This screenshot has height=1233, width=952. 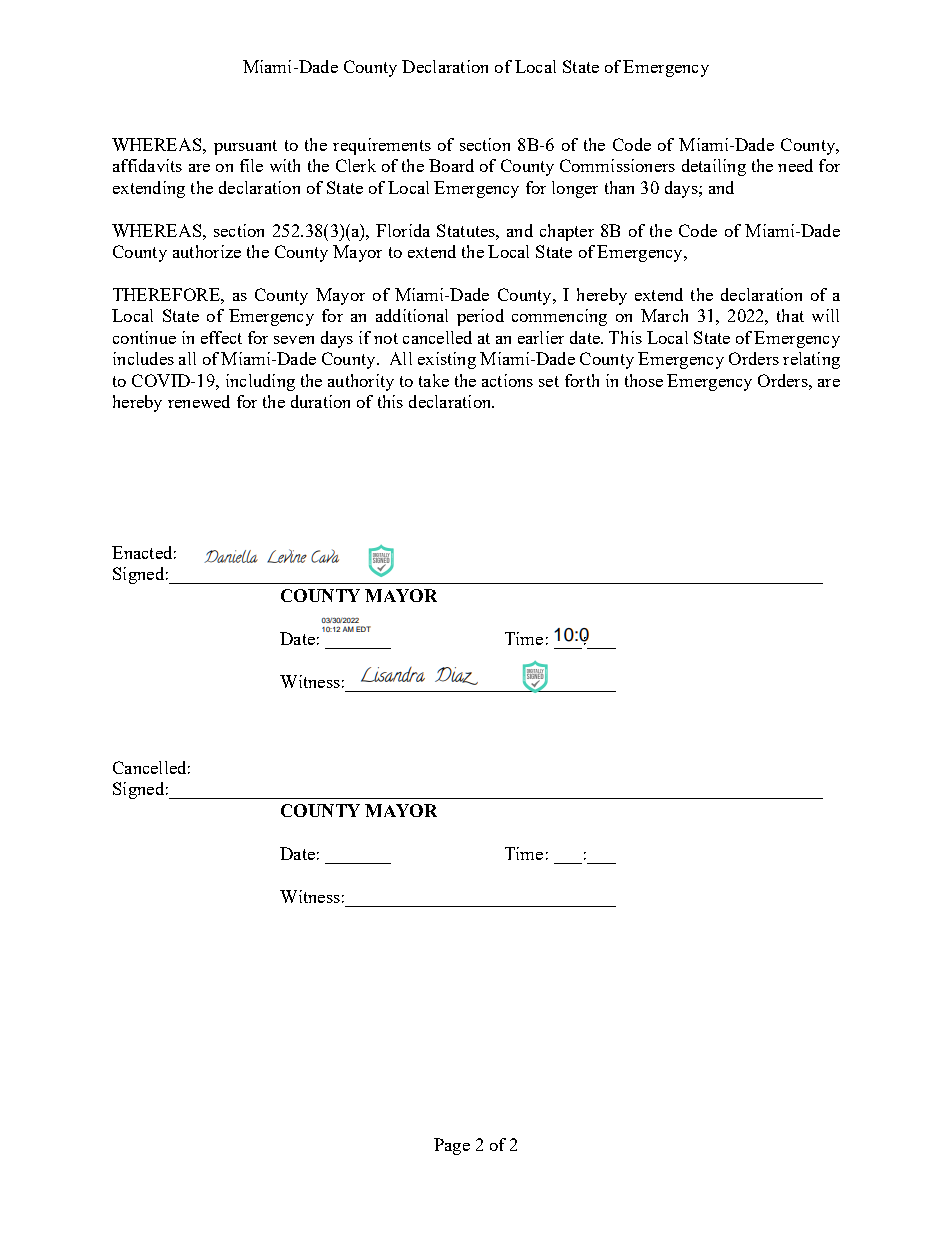 What do you see at coordinates (714, 167) in the screenshot?
I see `detailing` at bounding box center [714, 167].
